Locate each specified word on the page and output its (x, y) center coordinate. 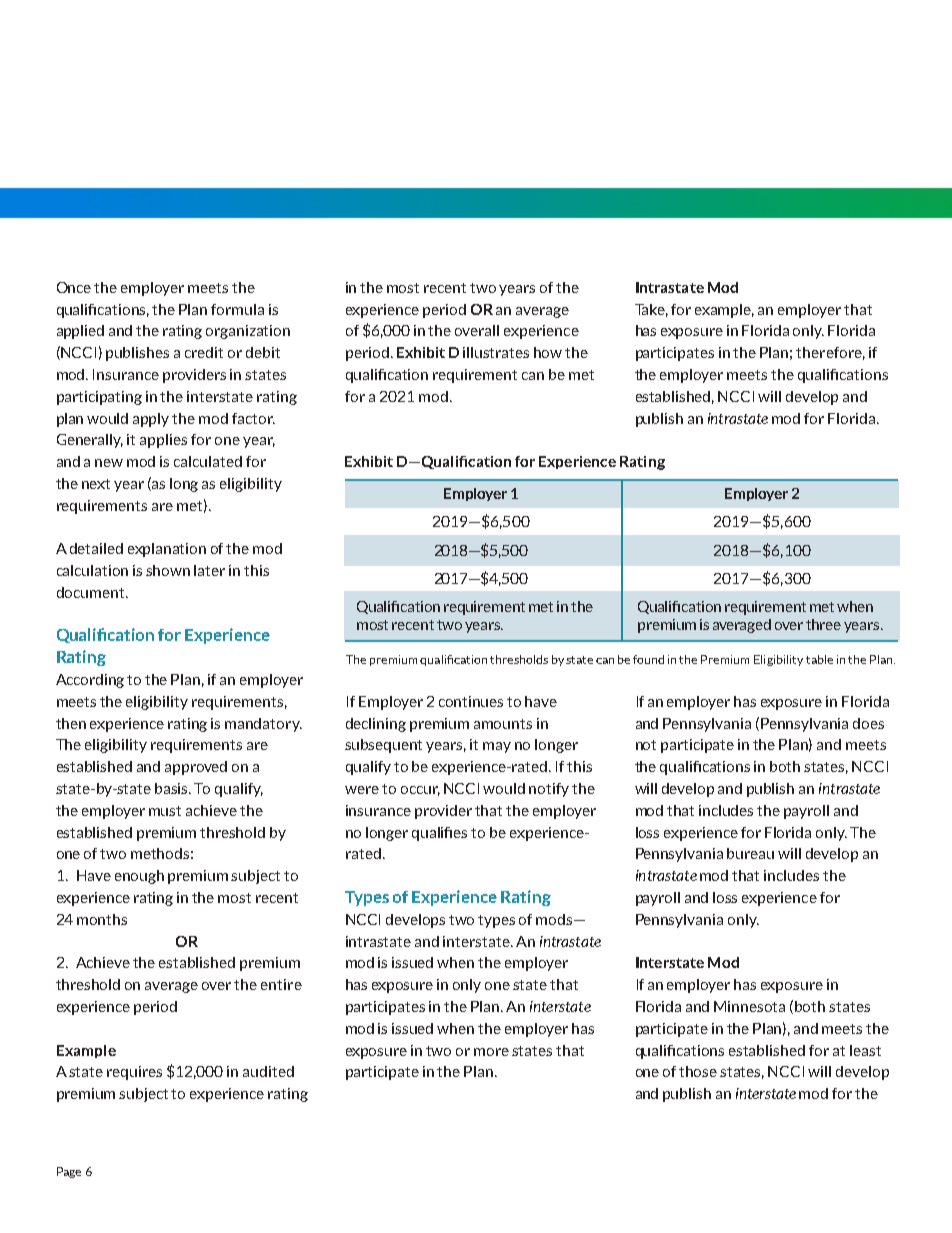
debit (263, 352)
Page (69, 1172)
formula (237, 309)
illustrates (496, 352)
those (698, 1071)
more (491, 1052)
